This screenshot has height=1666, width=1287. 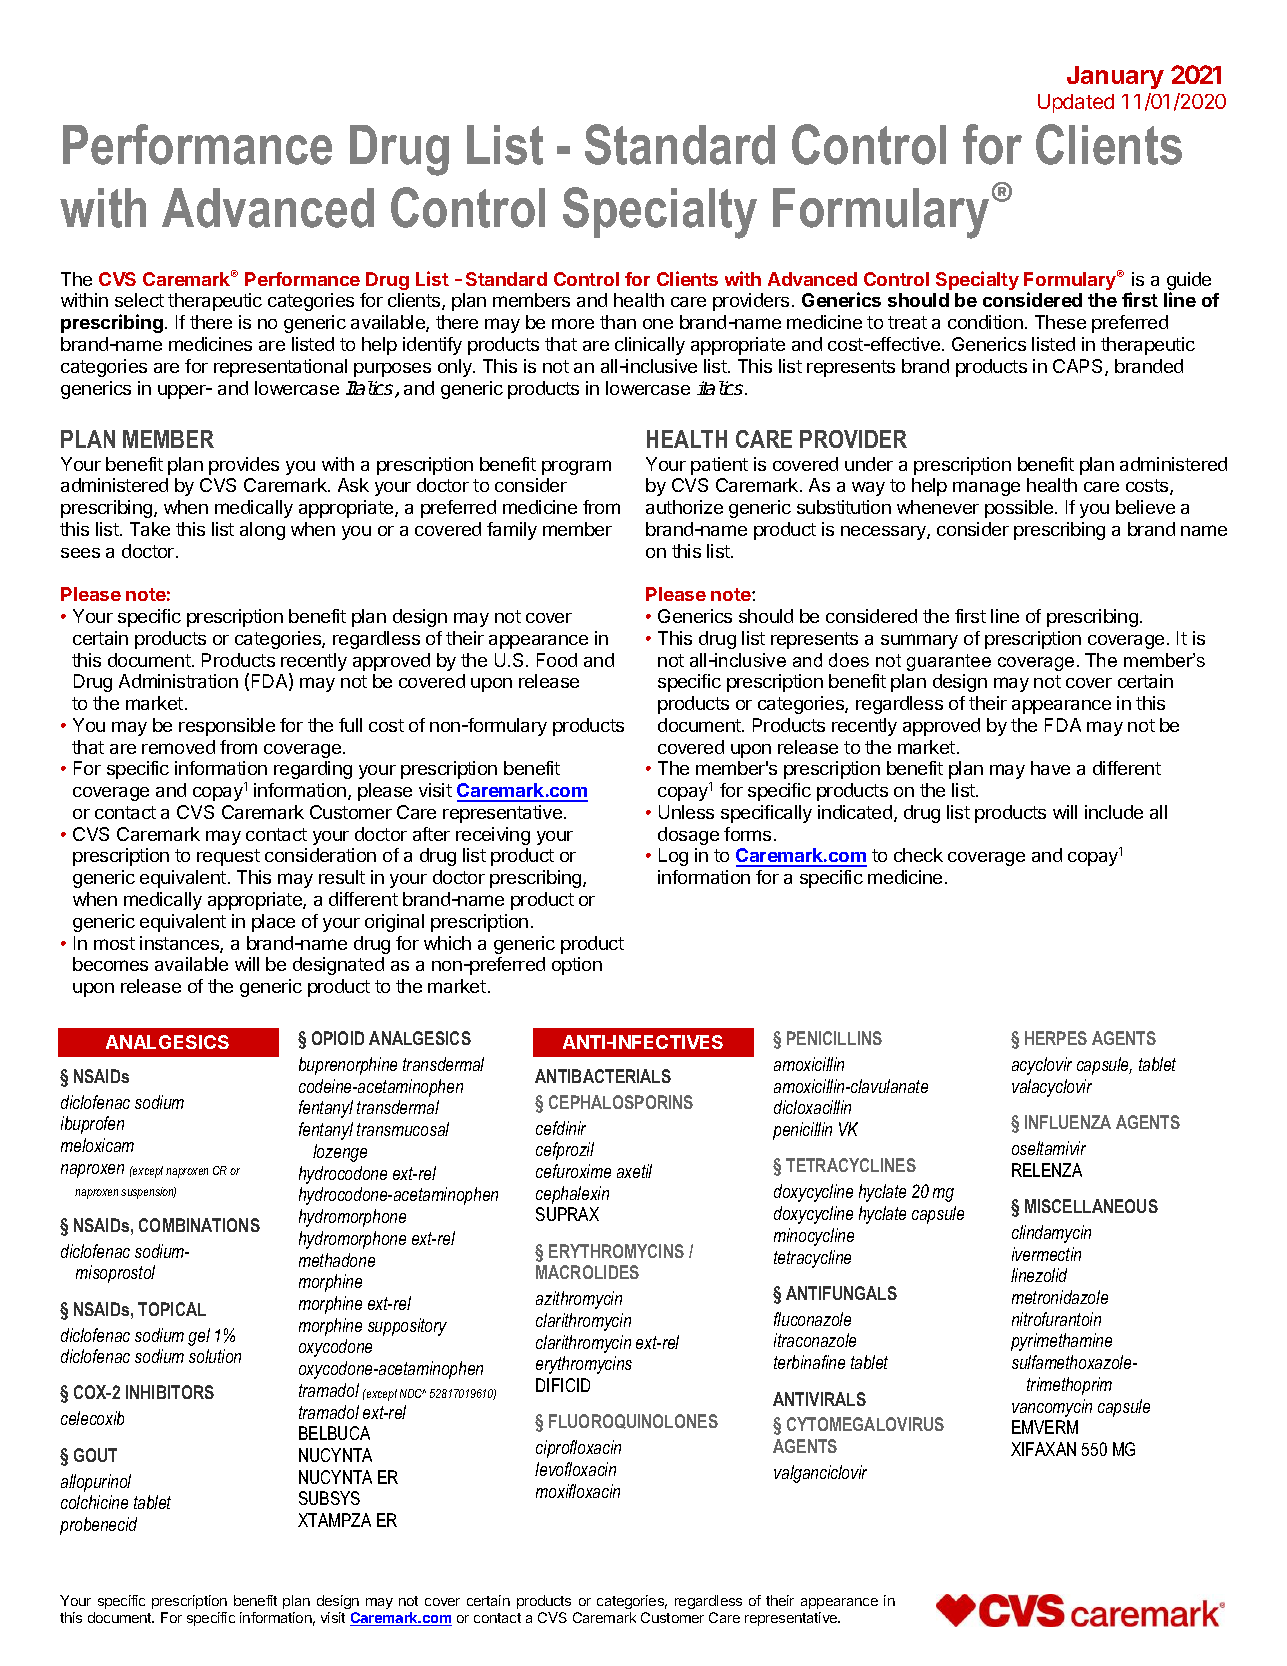 What do you see at coordinates (139, 300) in the screenshot?
I see `select` at bounding box center [139, 300].
